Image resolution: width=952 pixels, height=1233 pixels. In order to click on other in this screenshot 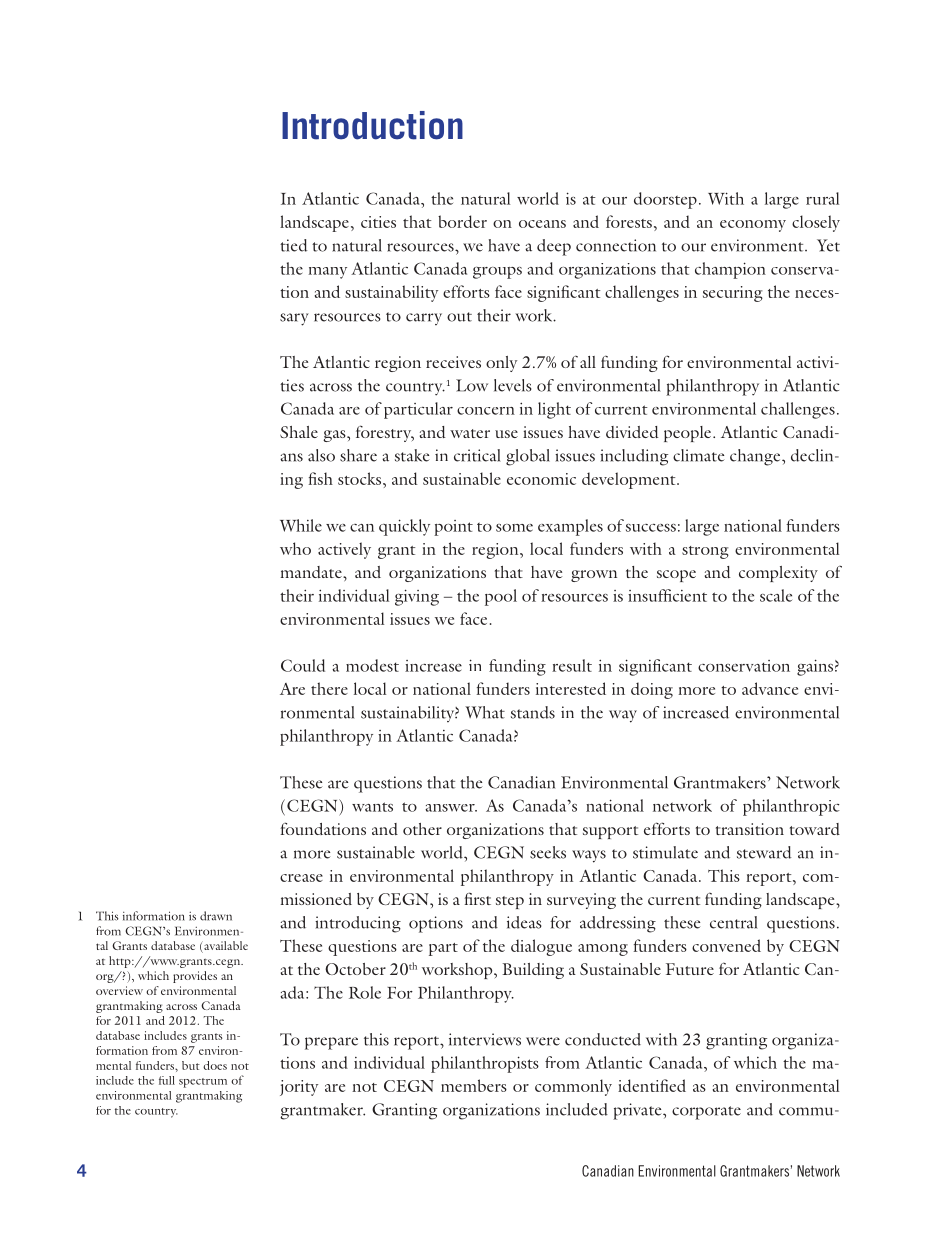, I will do `click(422, 829)`.
